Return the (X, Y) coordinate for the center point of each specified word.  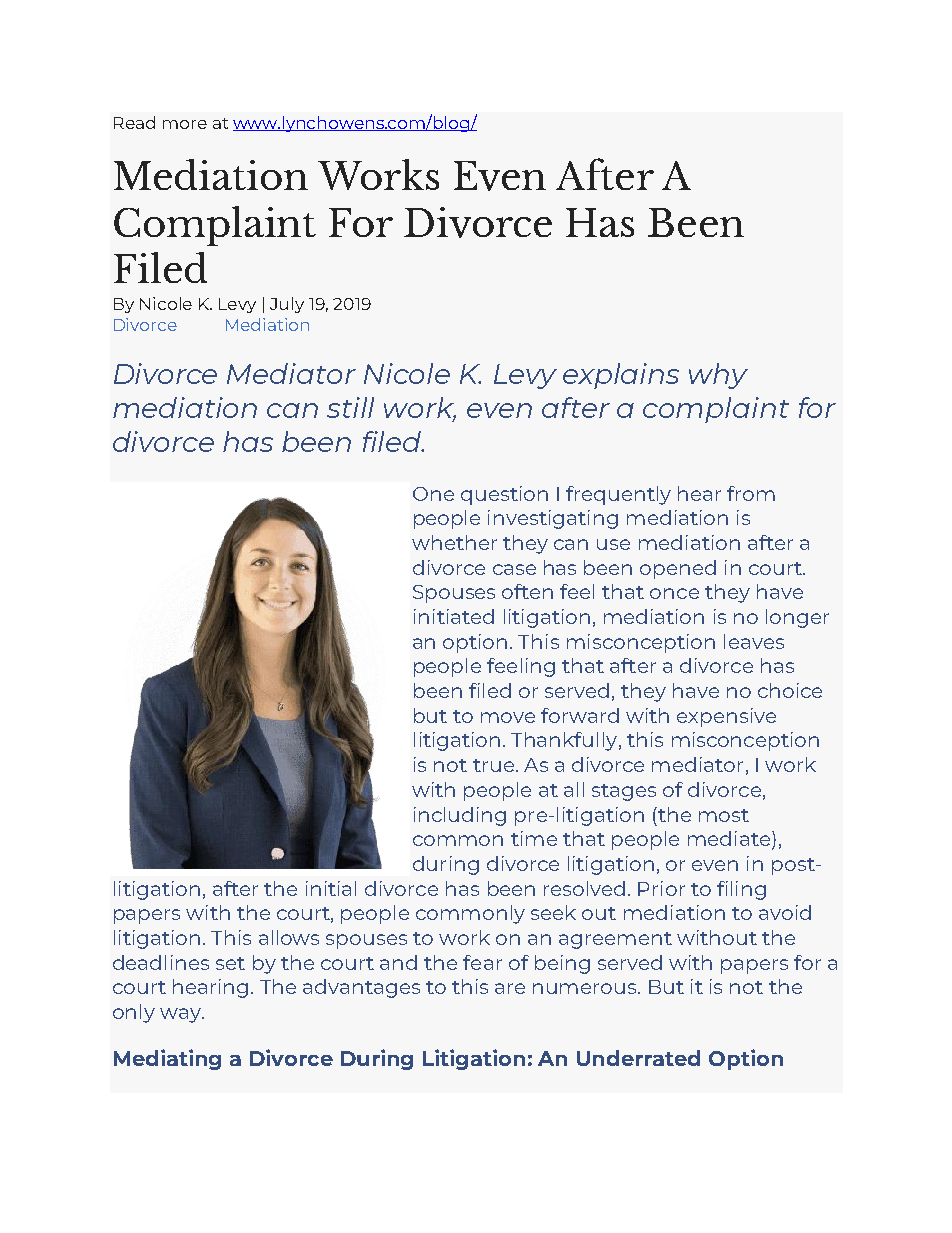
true (493, 765)
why (718, 376)
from (751, 493)
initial (331, 888)
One (433, 494)
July (287, 305)
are (510, 988)
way (181, 1015)
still (350, 407)
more (185, 124)
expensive (726, 717)
